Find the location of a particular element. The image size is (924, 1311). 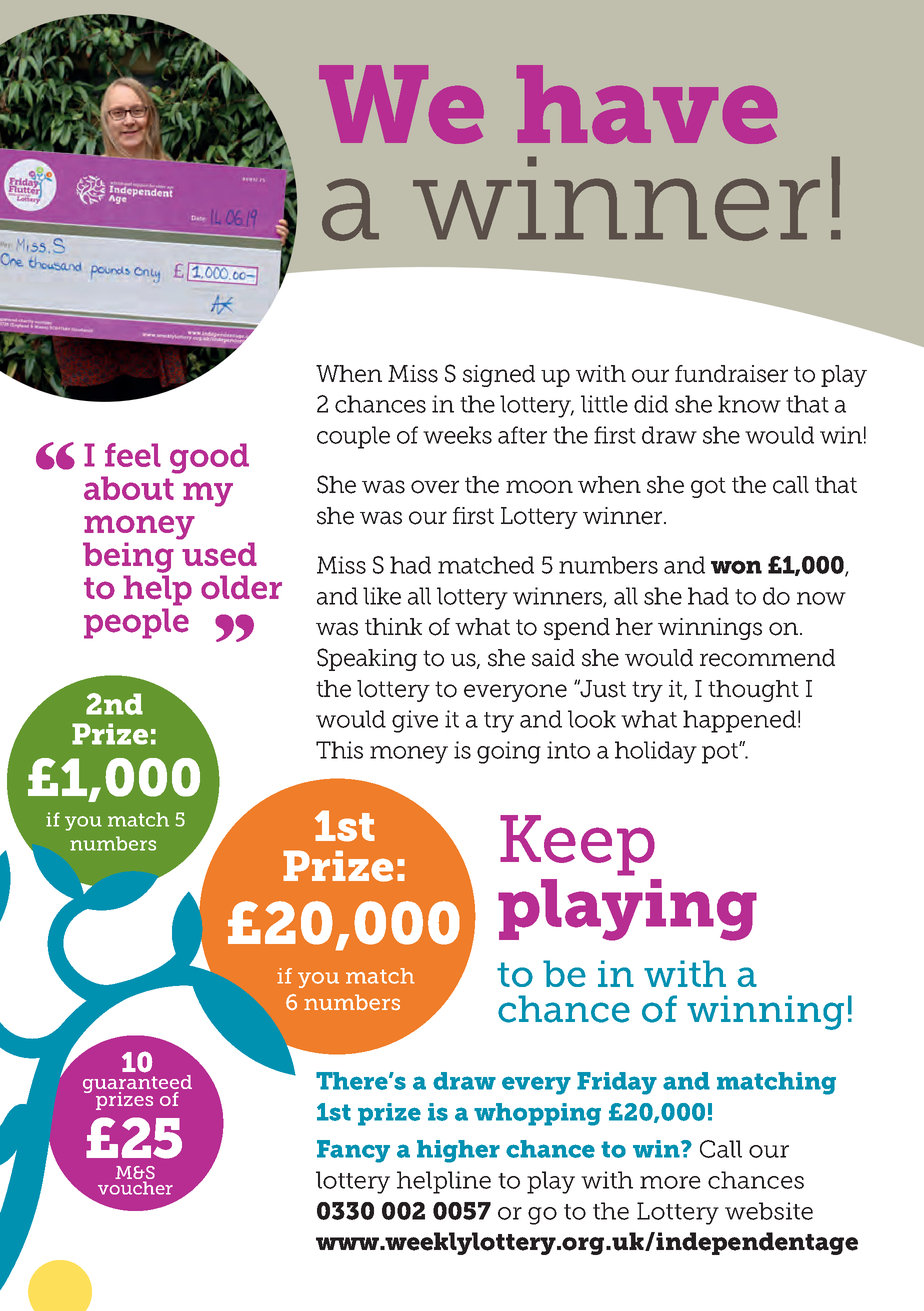

This is located at coordinates (339, 750).
